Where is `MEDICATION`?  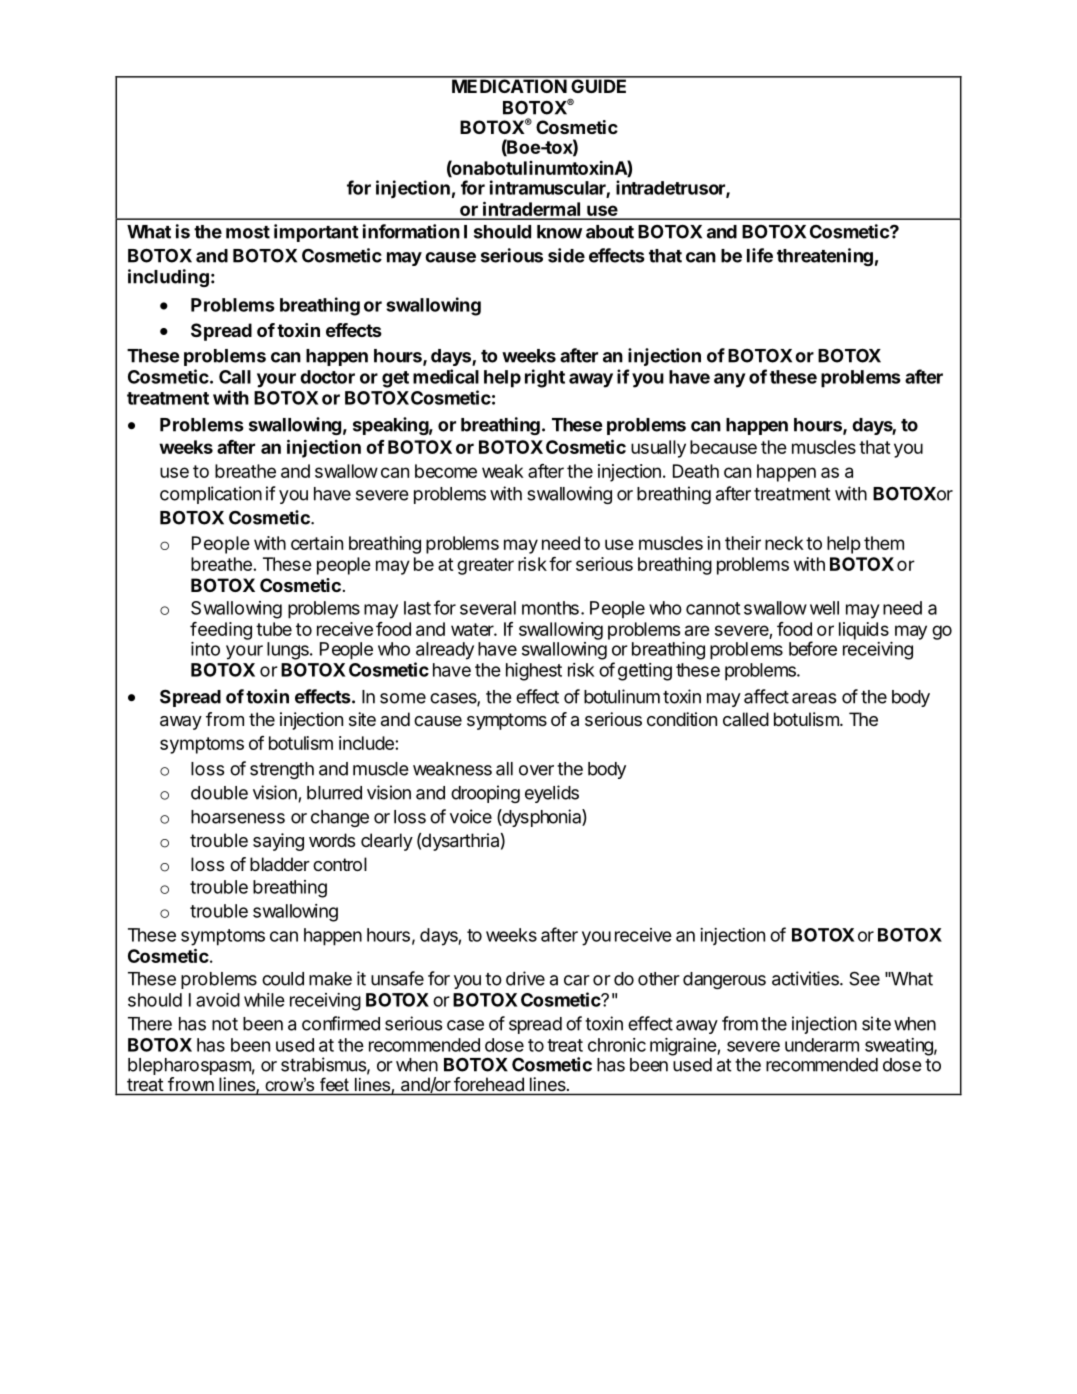 MEDICATION is located at coordinates (509, 85).
